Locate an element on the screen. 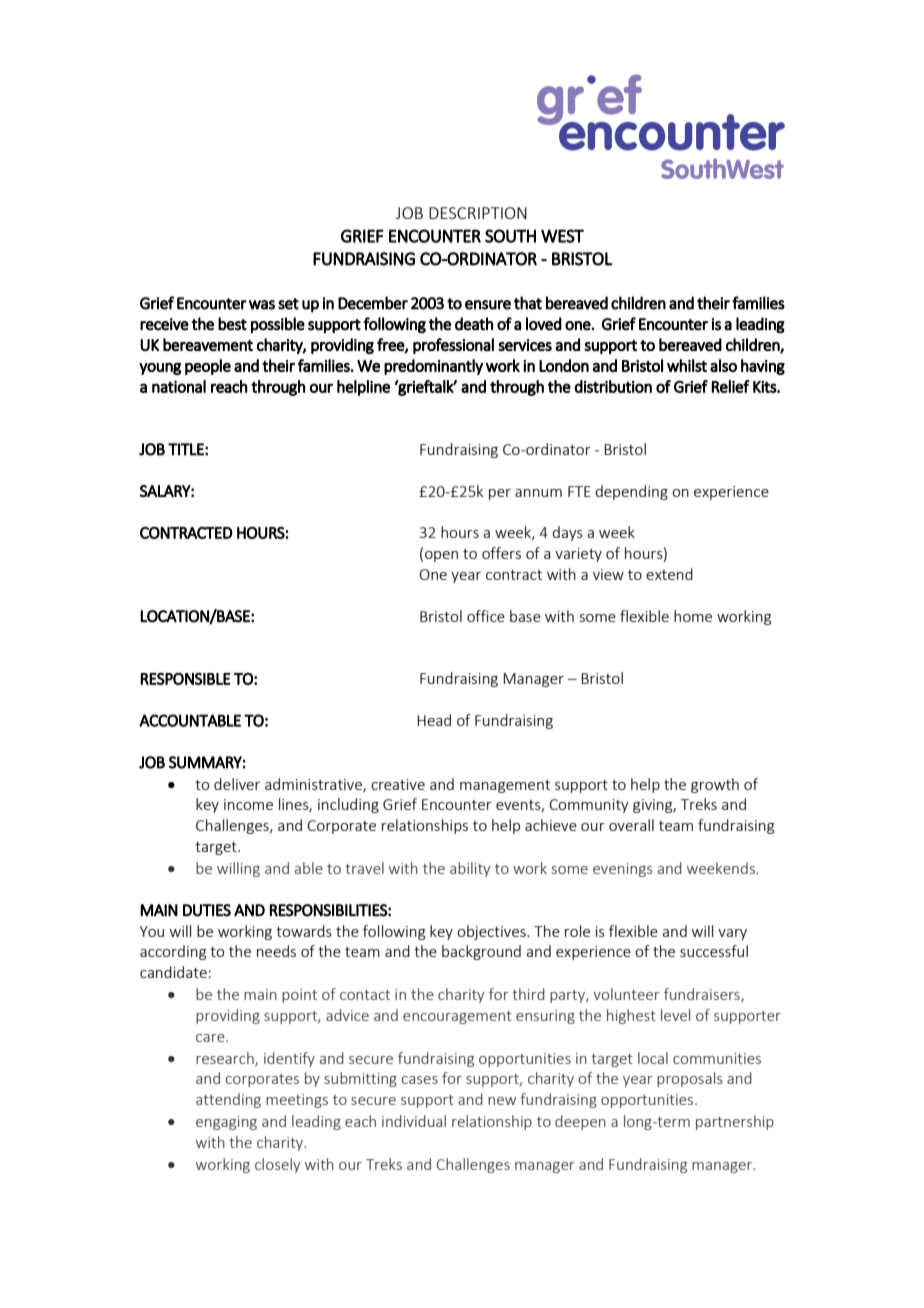 The image size is (924, 1308). WEST is located at coordinates (562, 236).
